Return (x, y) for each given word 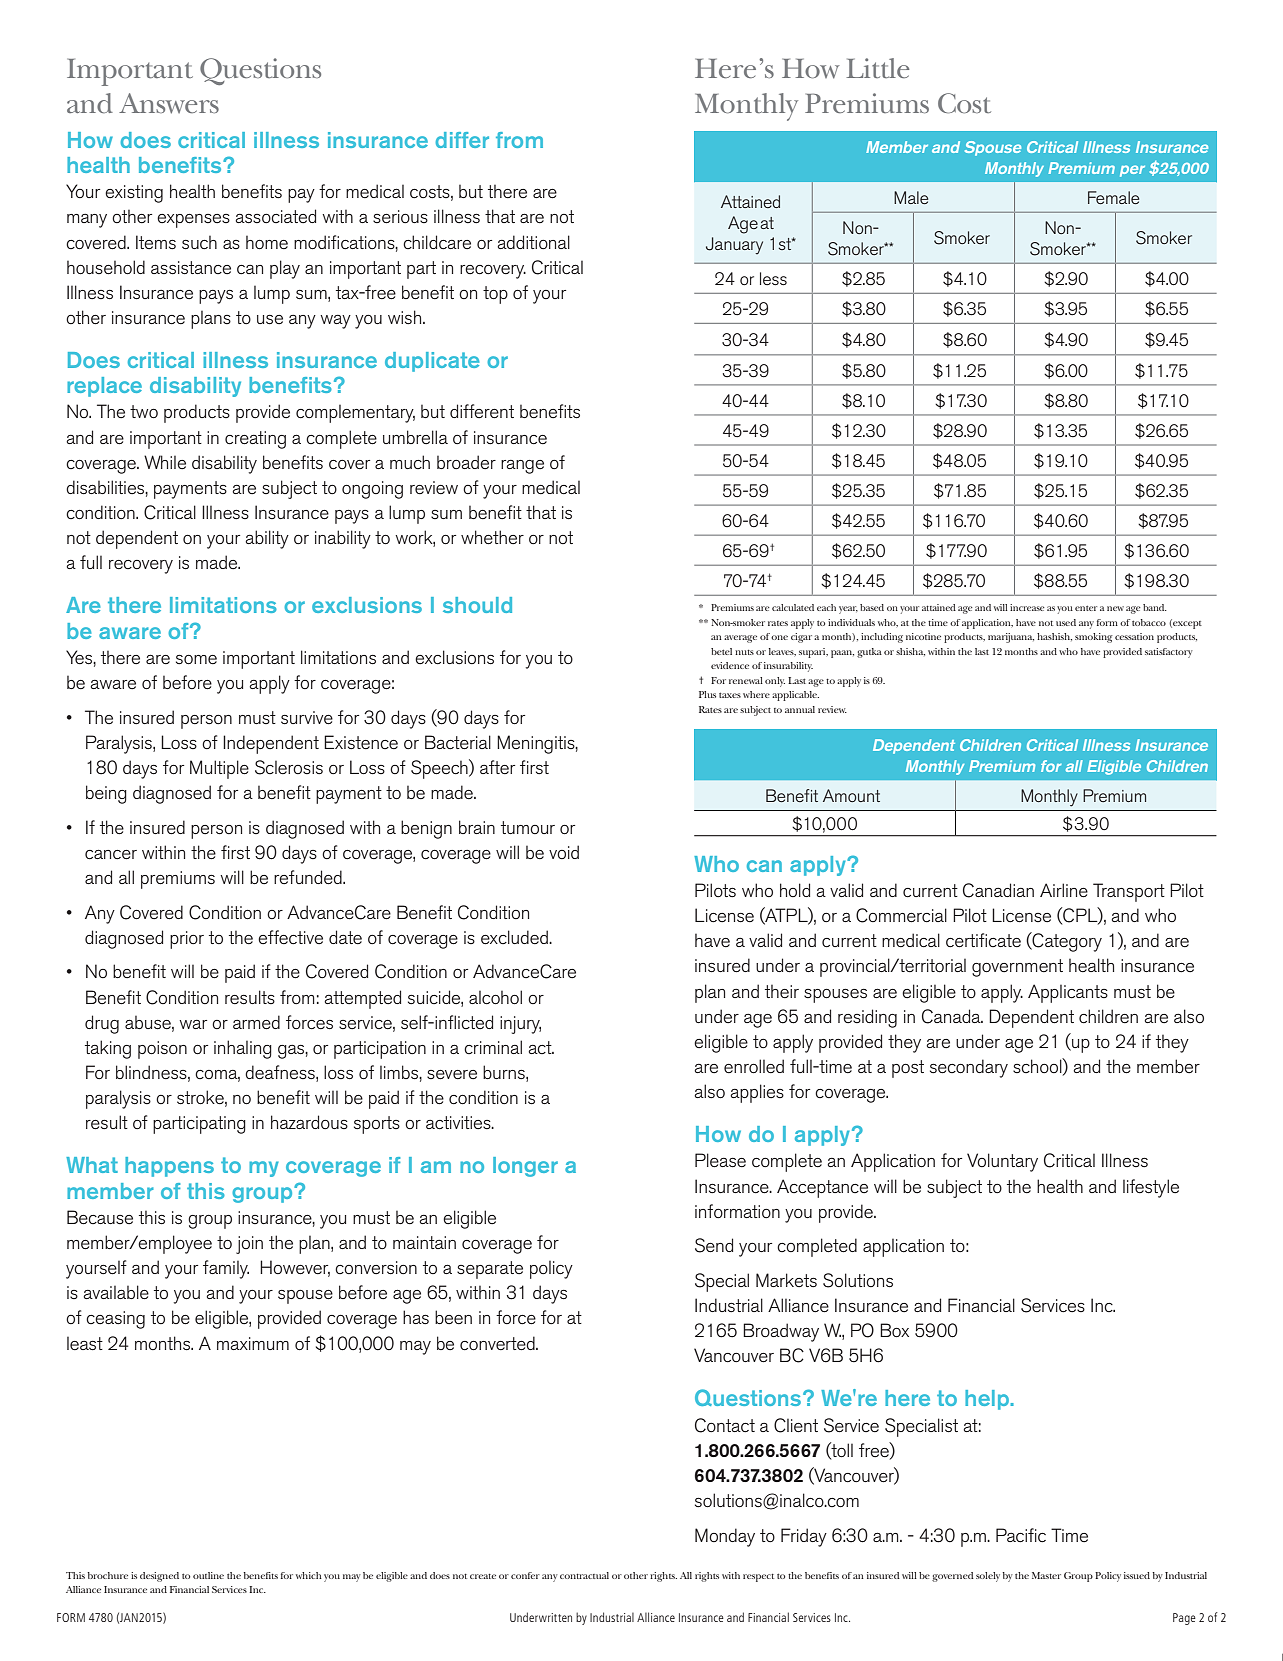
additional (533, 242)
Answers (169, 103)
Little (878, 68)
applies (757, 1093)
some (196, 659)
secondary (969, 1068)
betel (721, 651)
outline (208, 1575)
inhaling (243, 1049)
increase (1027, 607)
